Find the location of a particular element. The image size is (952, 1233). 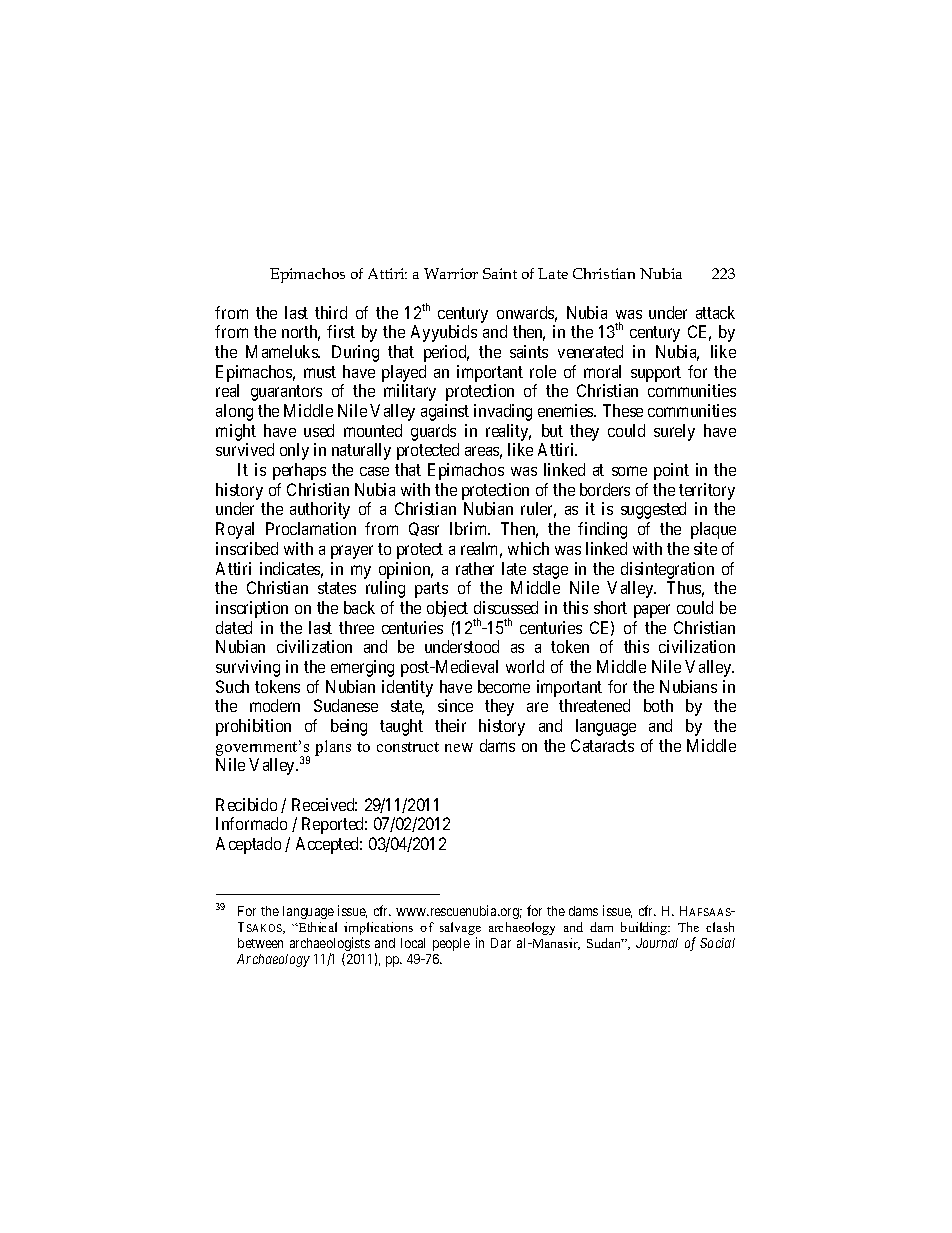

between is located at coordinates (260, 943).
